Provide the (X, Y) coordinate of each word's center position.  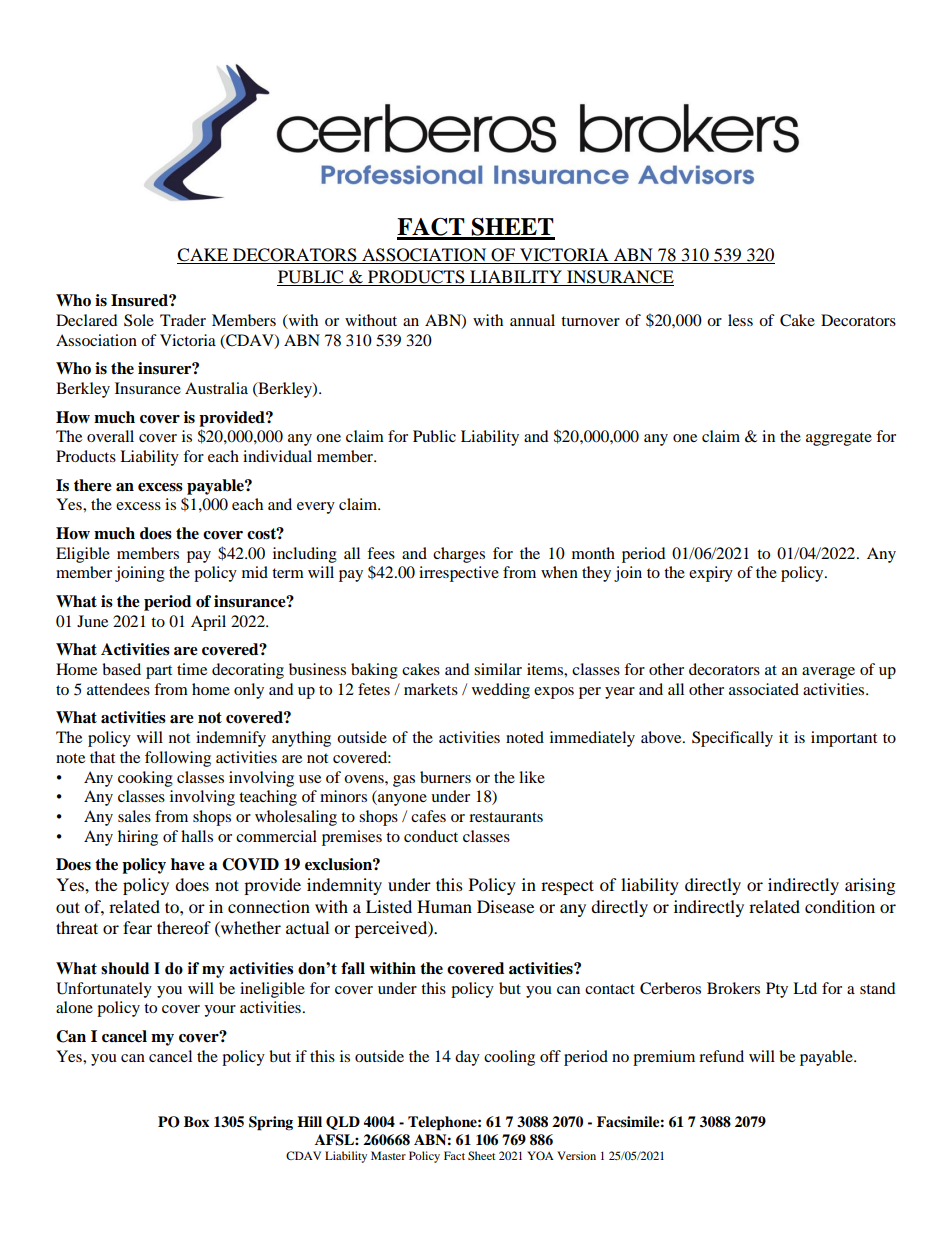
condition (840, 906)
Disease (505, 906)
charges (459, 555)
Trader (183, 320)
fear (137, 927)
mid (255, 572)
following (178, 759)
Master (388, 1155)
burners (445, 777)
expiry (711, 574)
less (740, 320)
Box (196, 1121)
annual (532, 320)
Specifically (732, 739)
